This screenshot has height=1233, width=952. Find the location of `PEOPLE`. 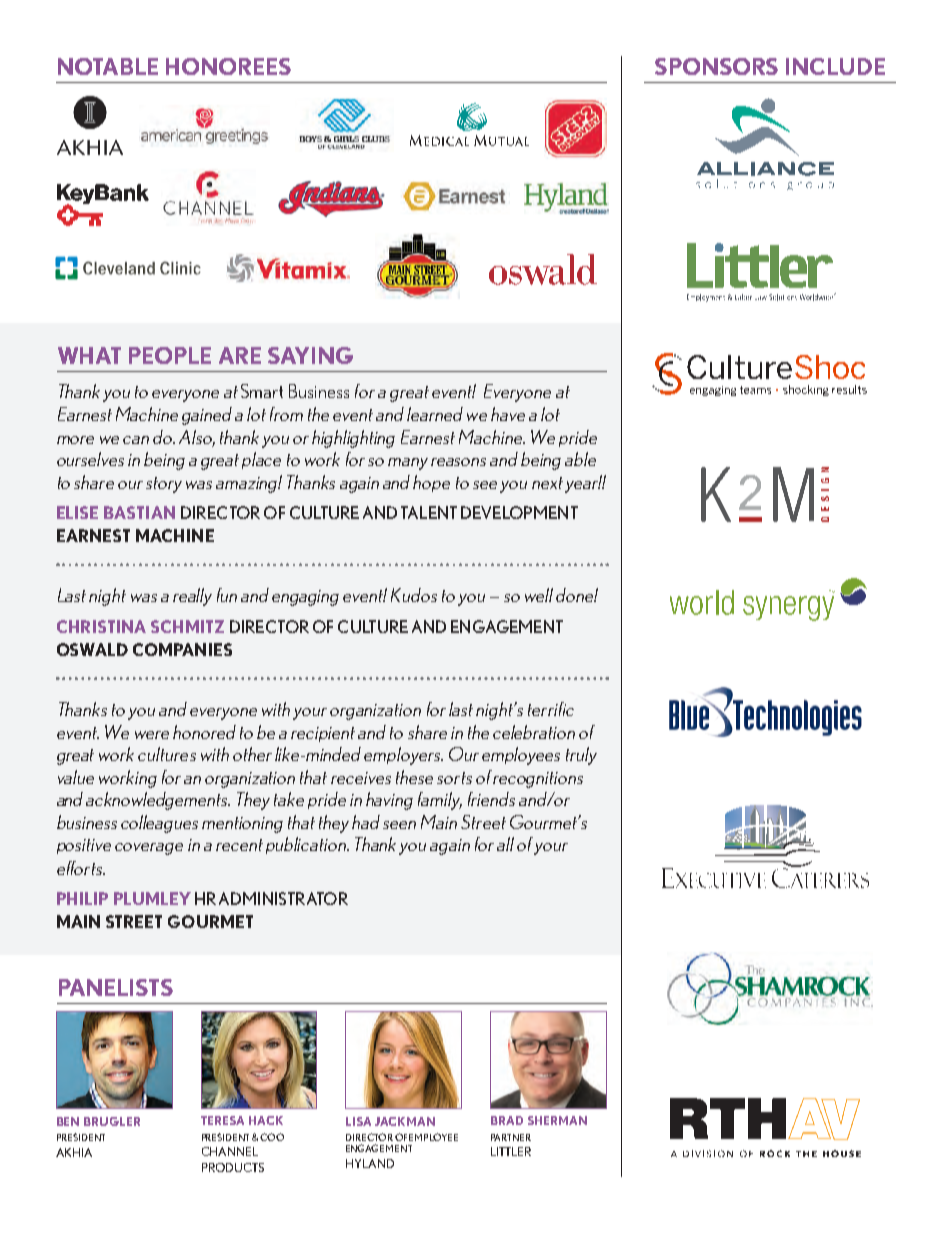

PEOPLE is located at coordinates (170, 355).
